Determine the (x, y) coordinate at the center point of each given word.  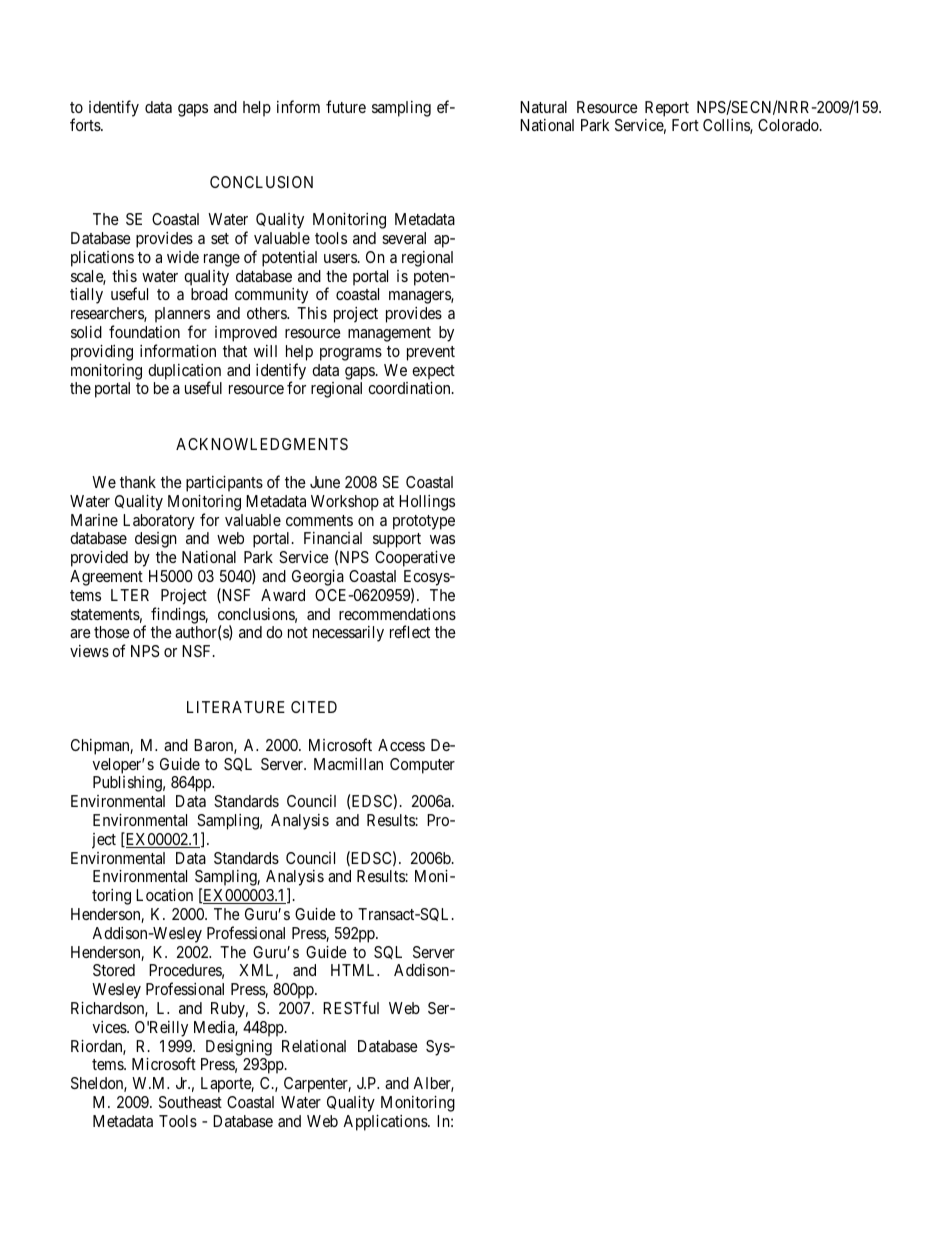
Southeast (190, 1102)
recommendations (397, 614)
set (220, 238)
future (346, 106)
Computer (422, 766)
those (112, 632)
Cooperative (415, 559)
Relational (314, 1046)
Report (667, 109)
